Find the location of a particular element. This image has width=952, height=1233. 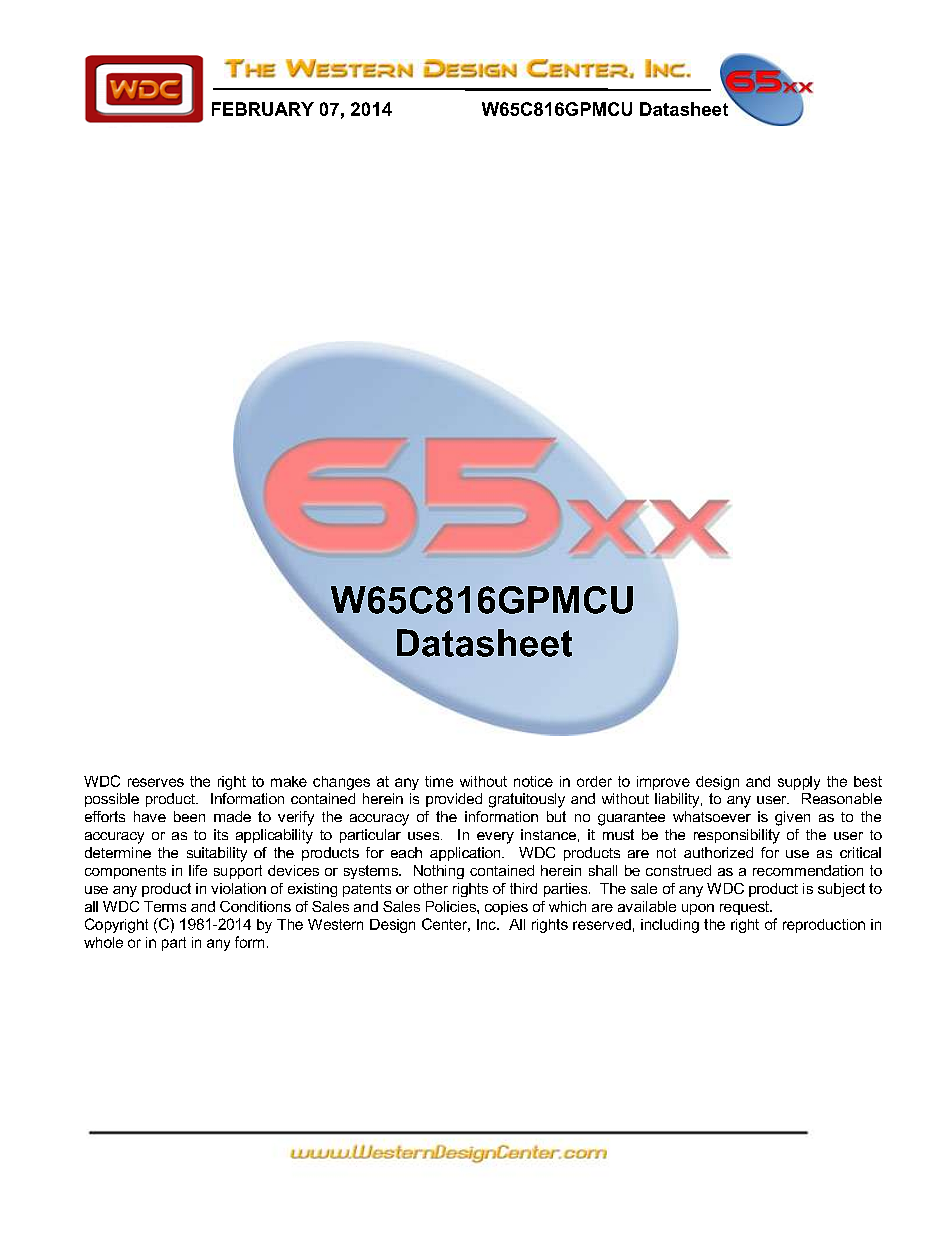

copies is located at coordinates (506, 908).
